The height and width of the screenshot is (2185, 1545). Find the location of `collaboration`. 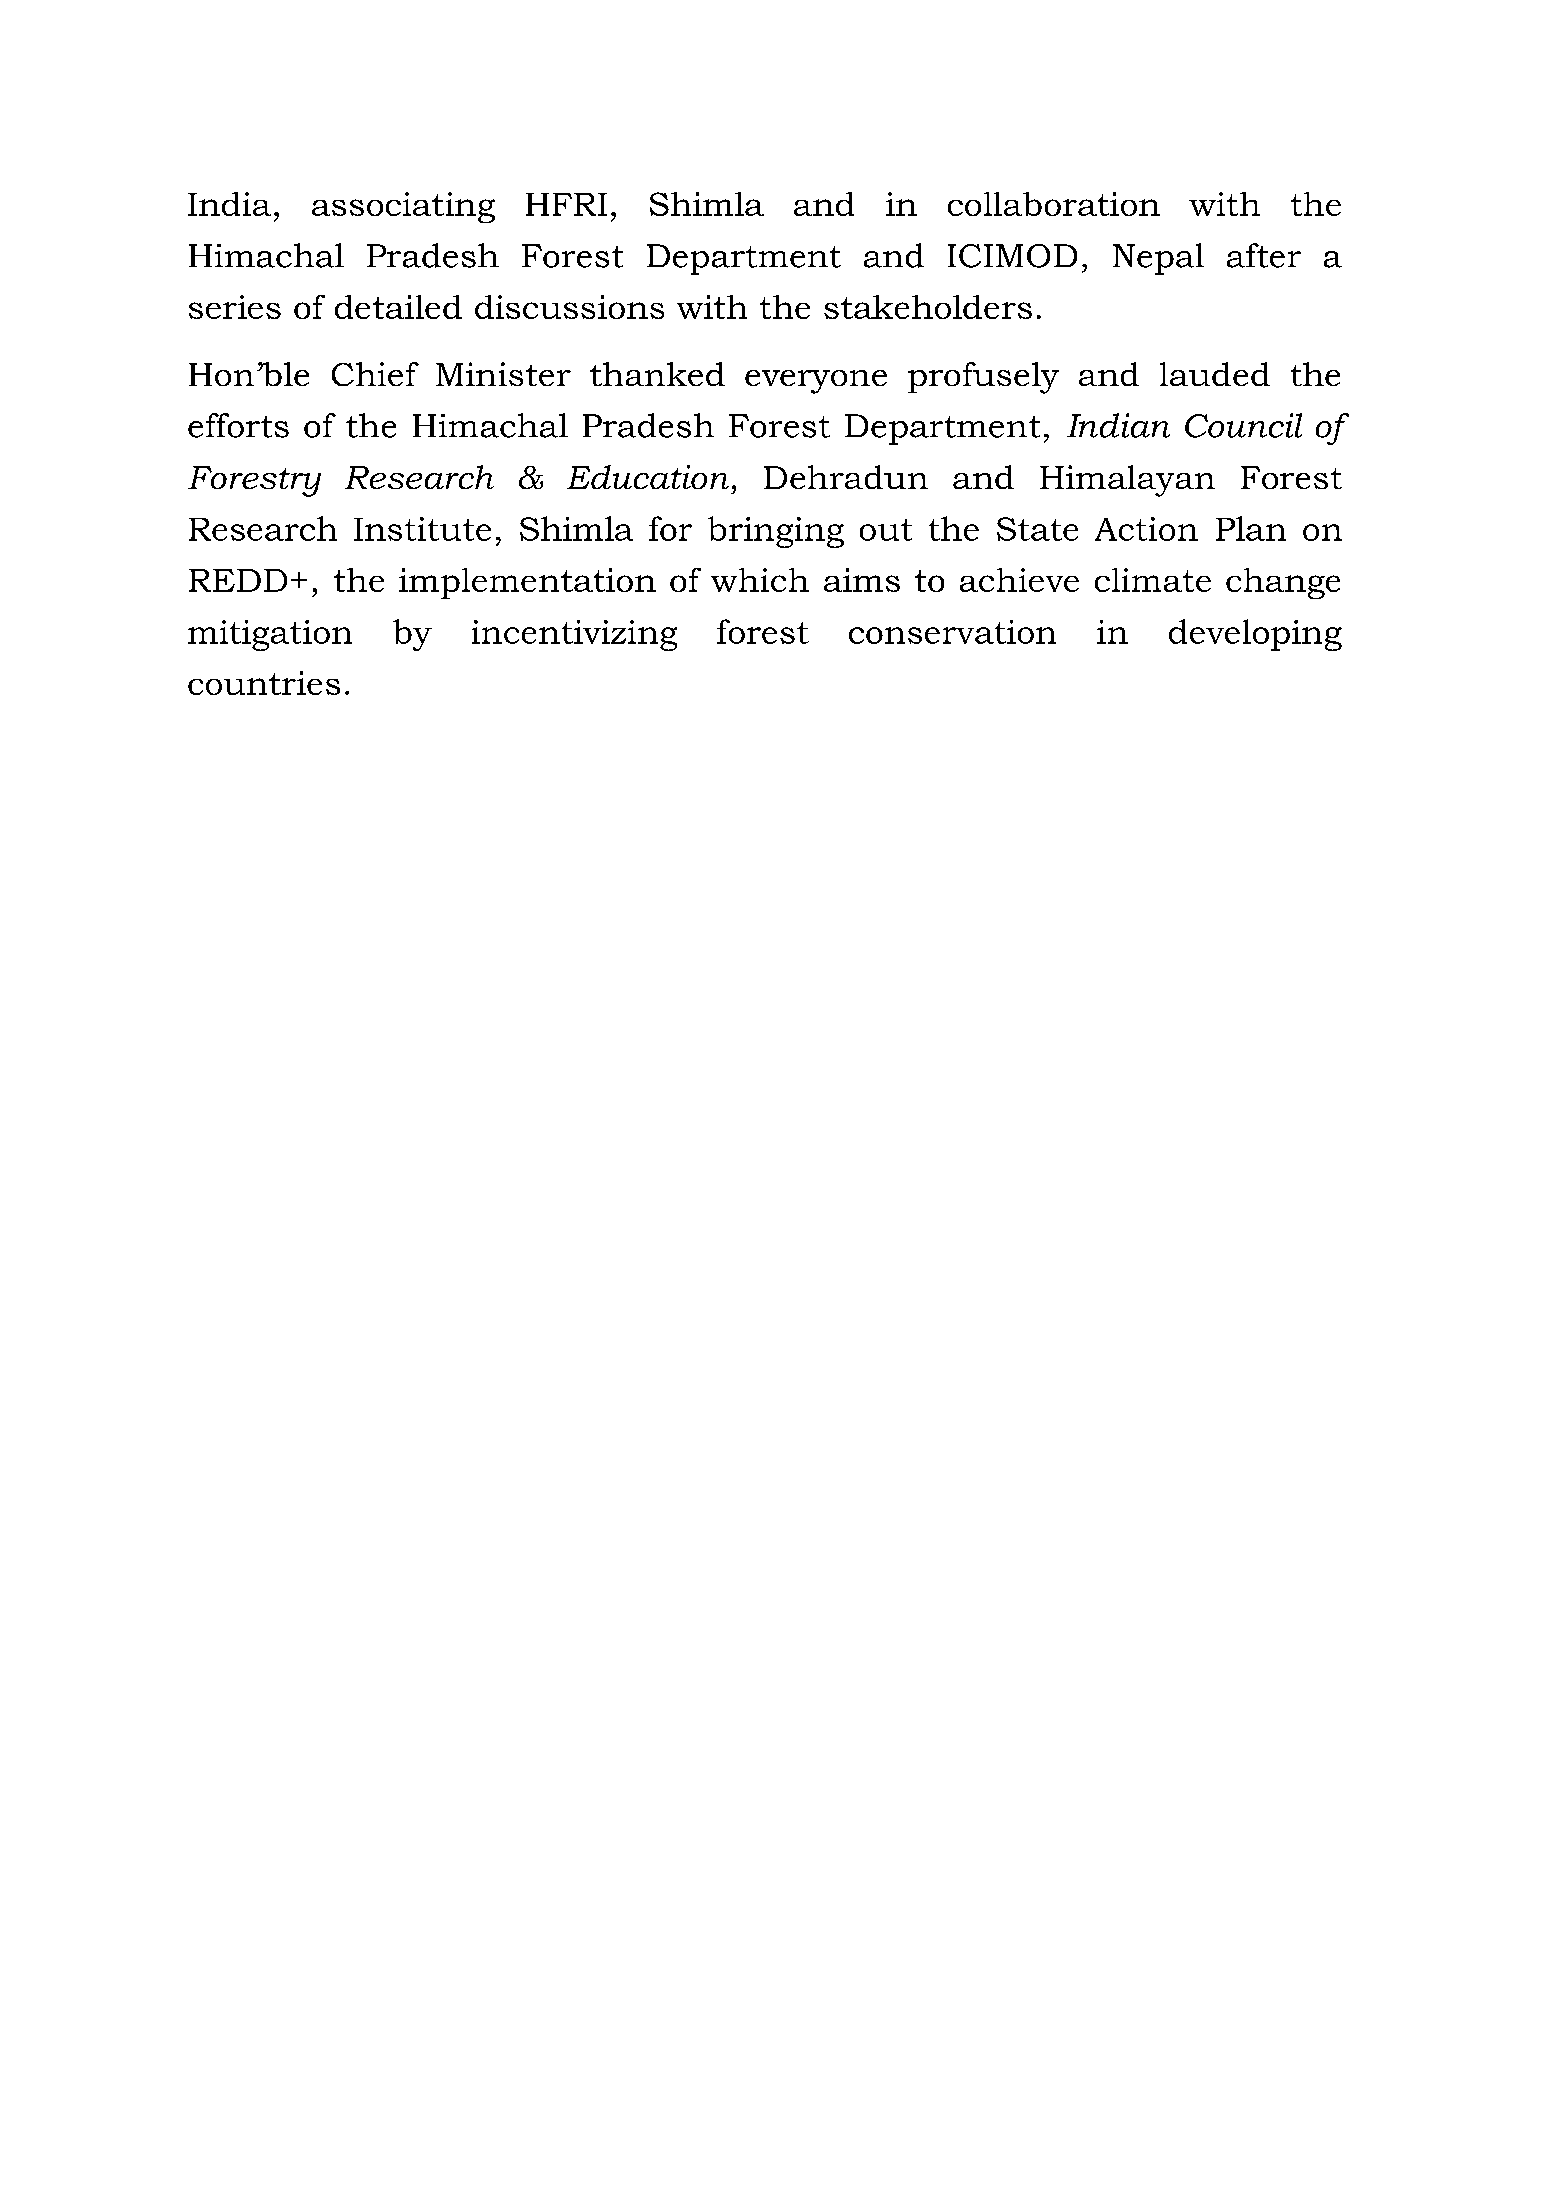

collaboration is located at coordinates (1054, 204).
